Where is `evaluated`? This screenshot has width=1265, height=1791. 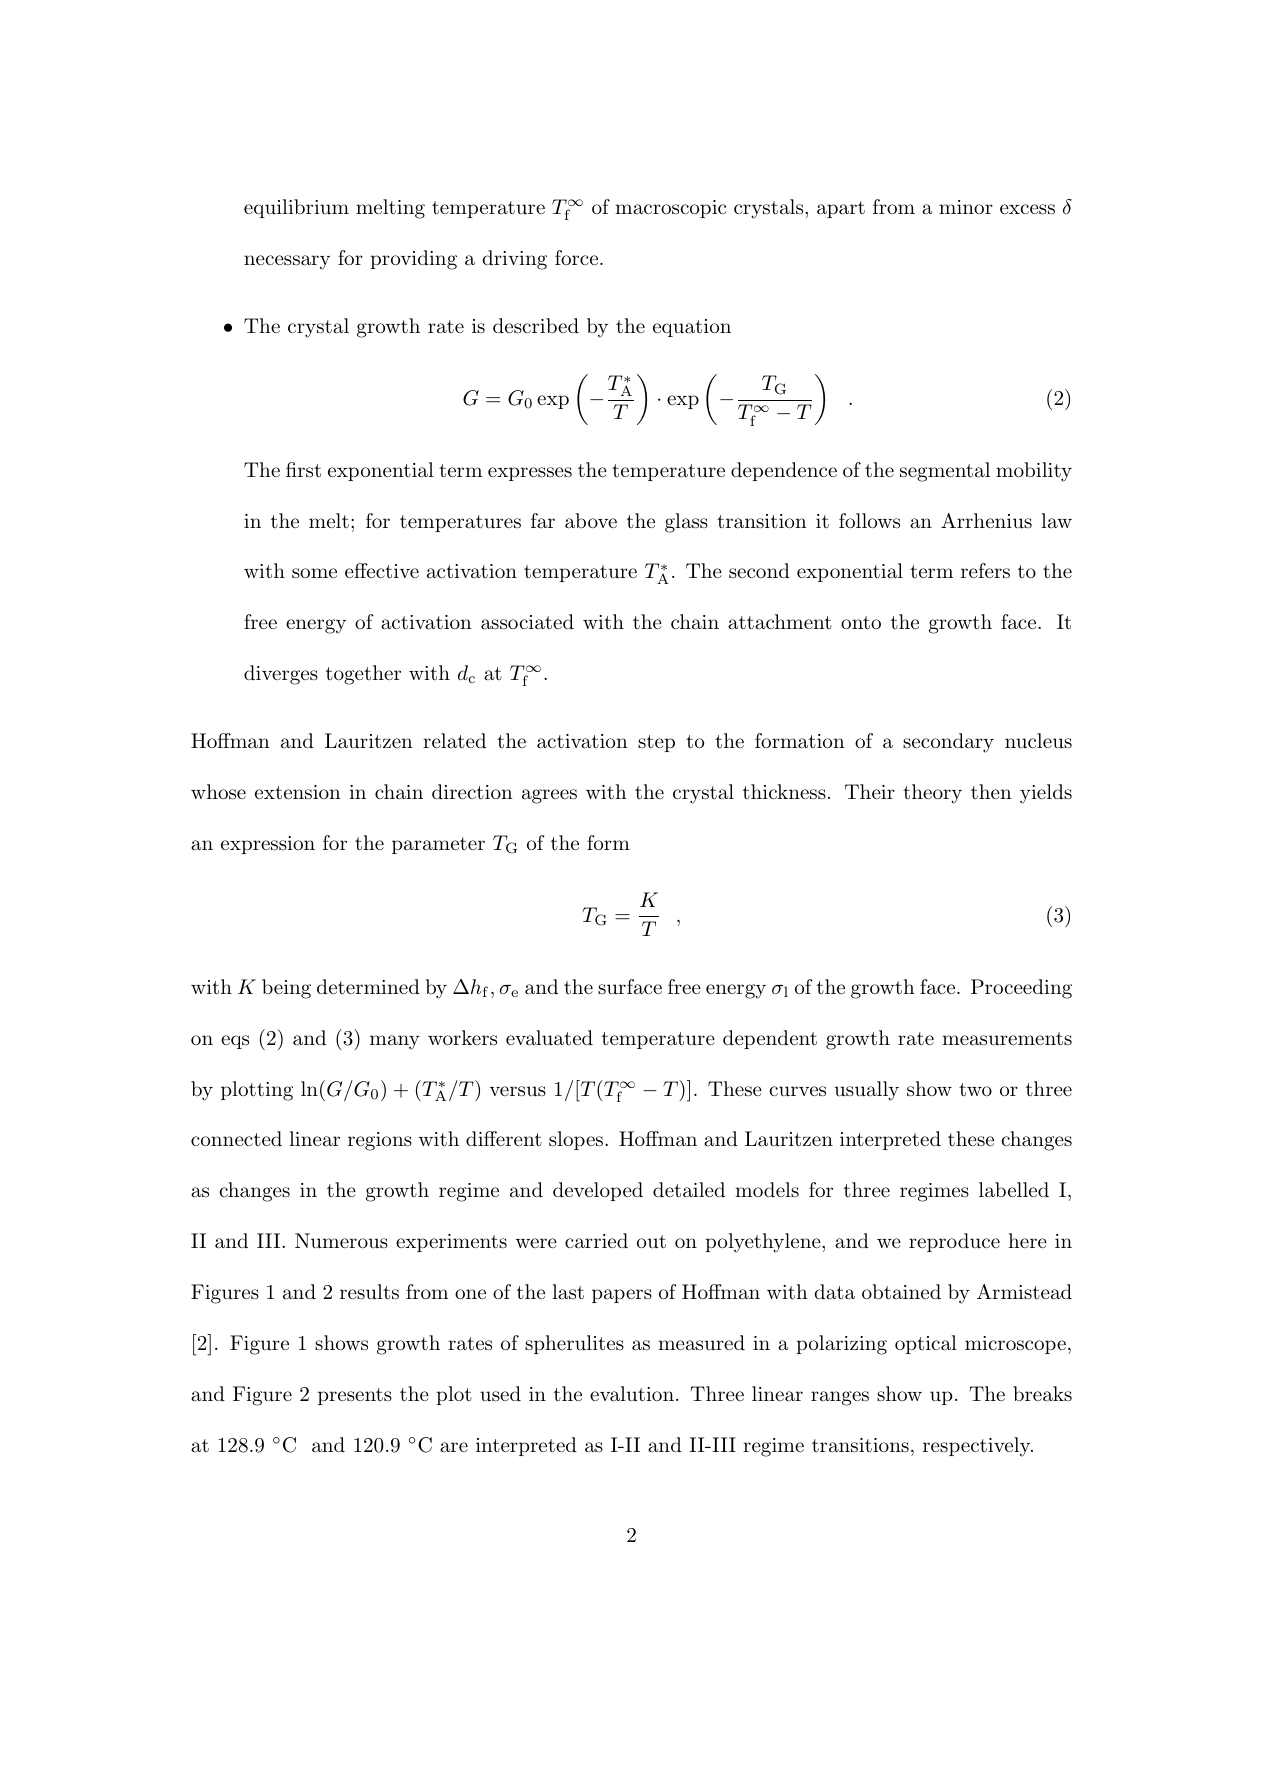
evaluated is located at coordinates (549, 1038).
